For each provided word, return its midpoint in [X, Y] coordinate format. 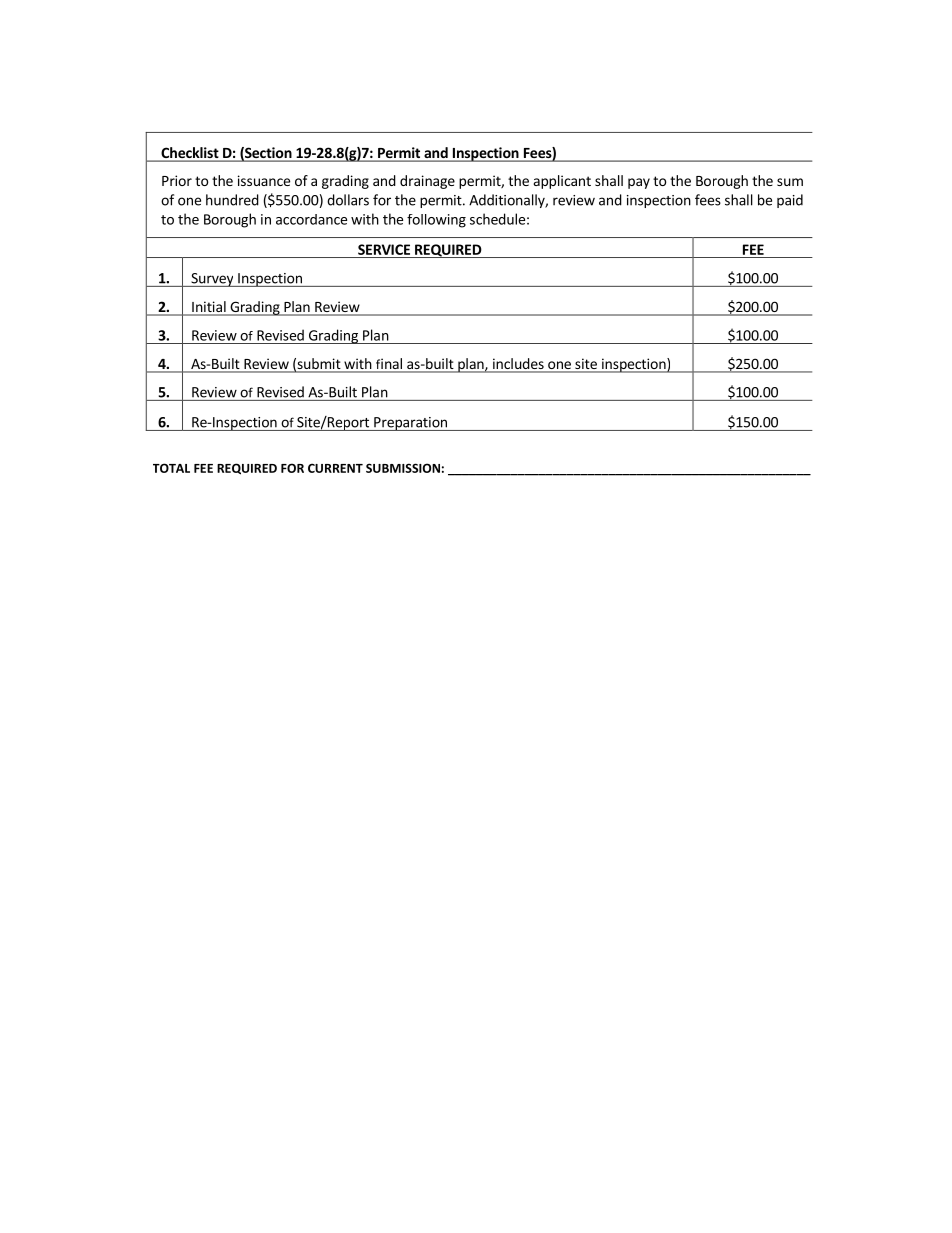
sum [790, 182]
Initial [209, 308]
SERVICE [384, 249]
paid [790, 201]
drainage [427, 182]
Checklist [190, 154]
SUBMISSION [403, 468]
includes [518, 365]
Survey [212, 280]
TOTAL [171, 468]
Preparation [410, 424]
